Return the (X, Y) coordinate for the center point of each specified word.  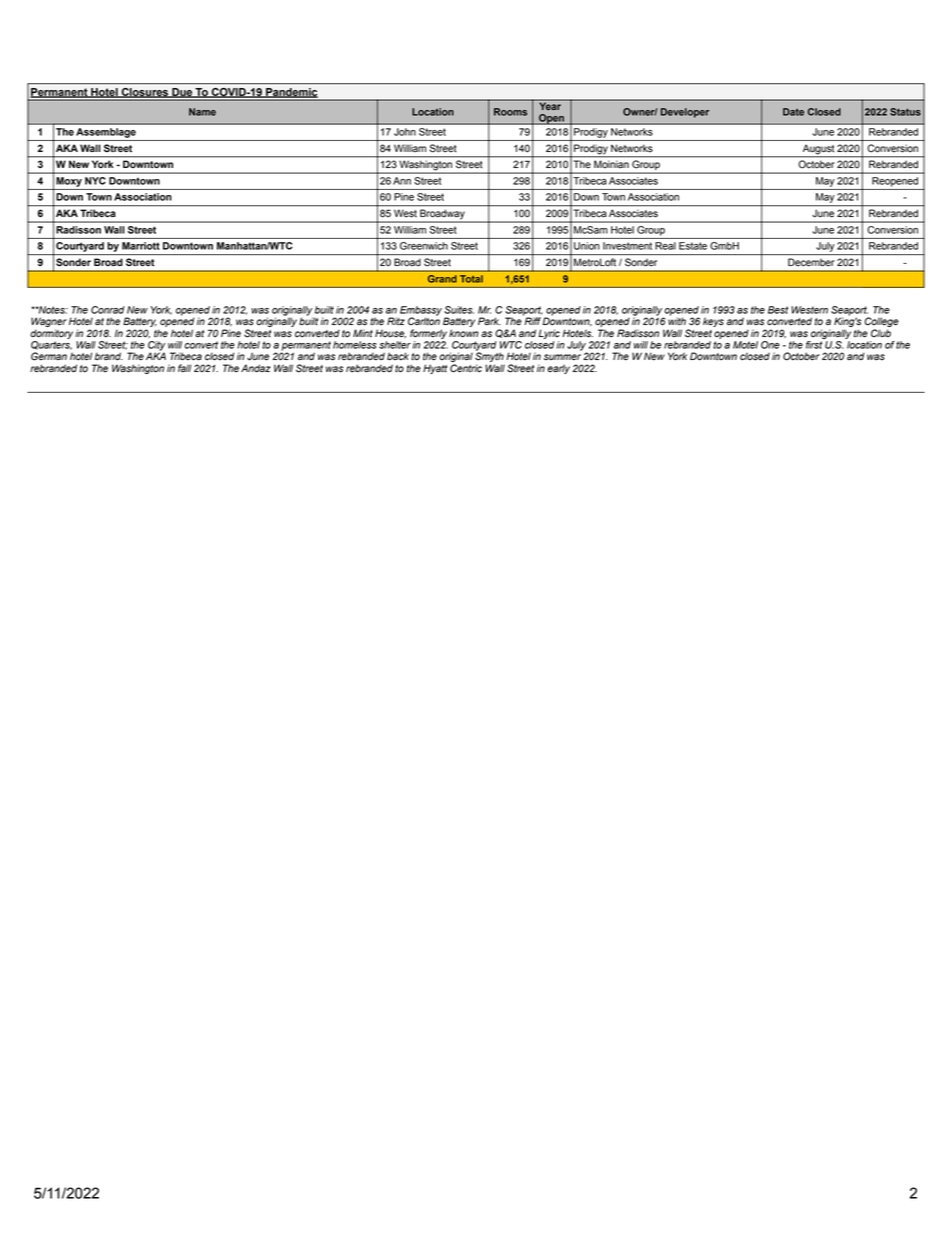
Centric (466, 368)
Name (202, 112)
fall (184, 368)
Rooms (510, 112)
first (814, 345)
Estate (693, 246)
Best (778, 310)
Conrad (108, 310)
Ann (402, 181)
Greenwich (424, 246)
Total (471, 279)
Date (793, 112)
